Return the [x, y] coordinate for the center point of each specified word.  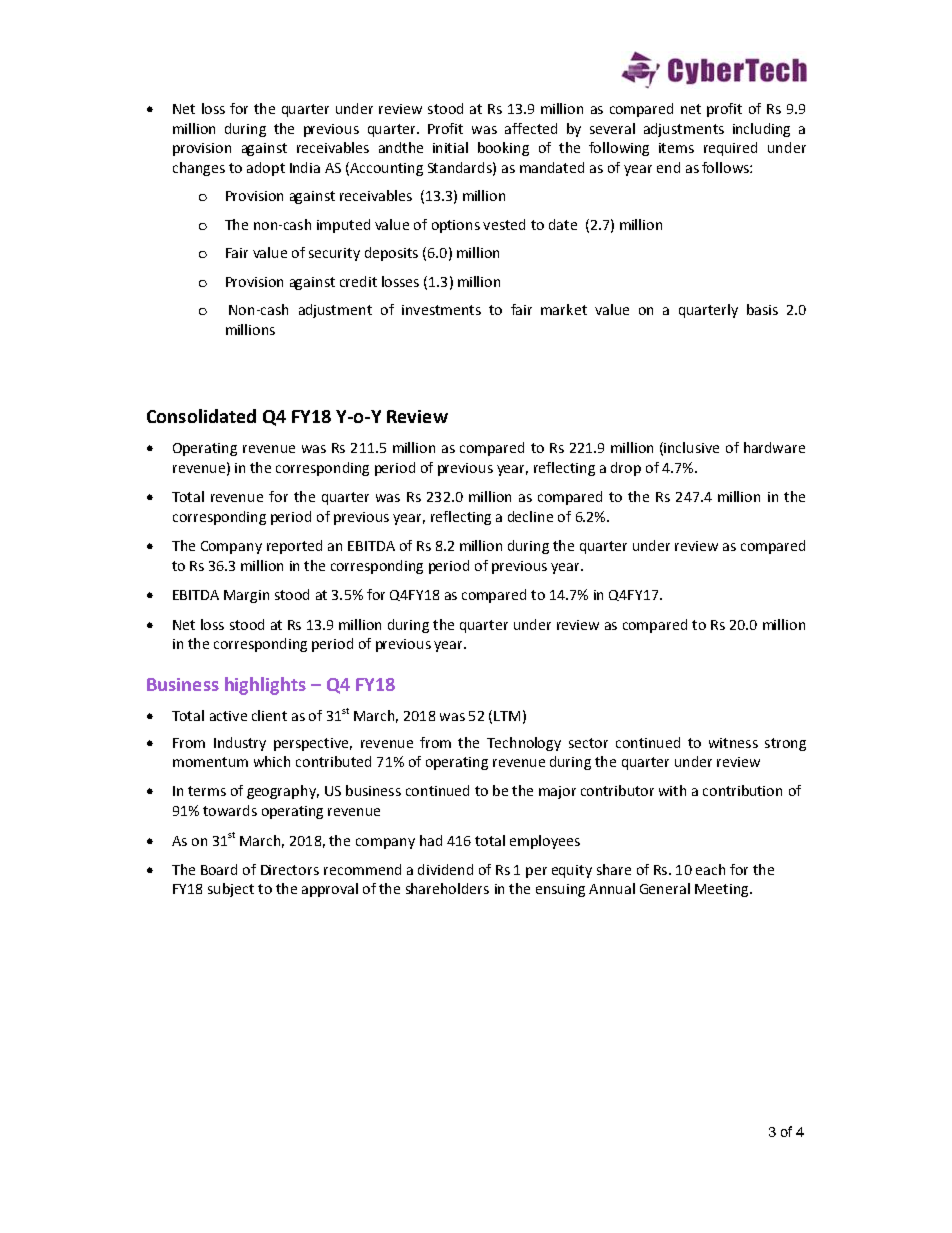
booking [503, 149]
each [710, 869]
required [730, 149]
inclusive [691, 447]
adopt [266, 169]
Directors [290, 870]
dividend [445, 869]
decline [530, 516]
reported [294, 547]
